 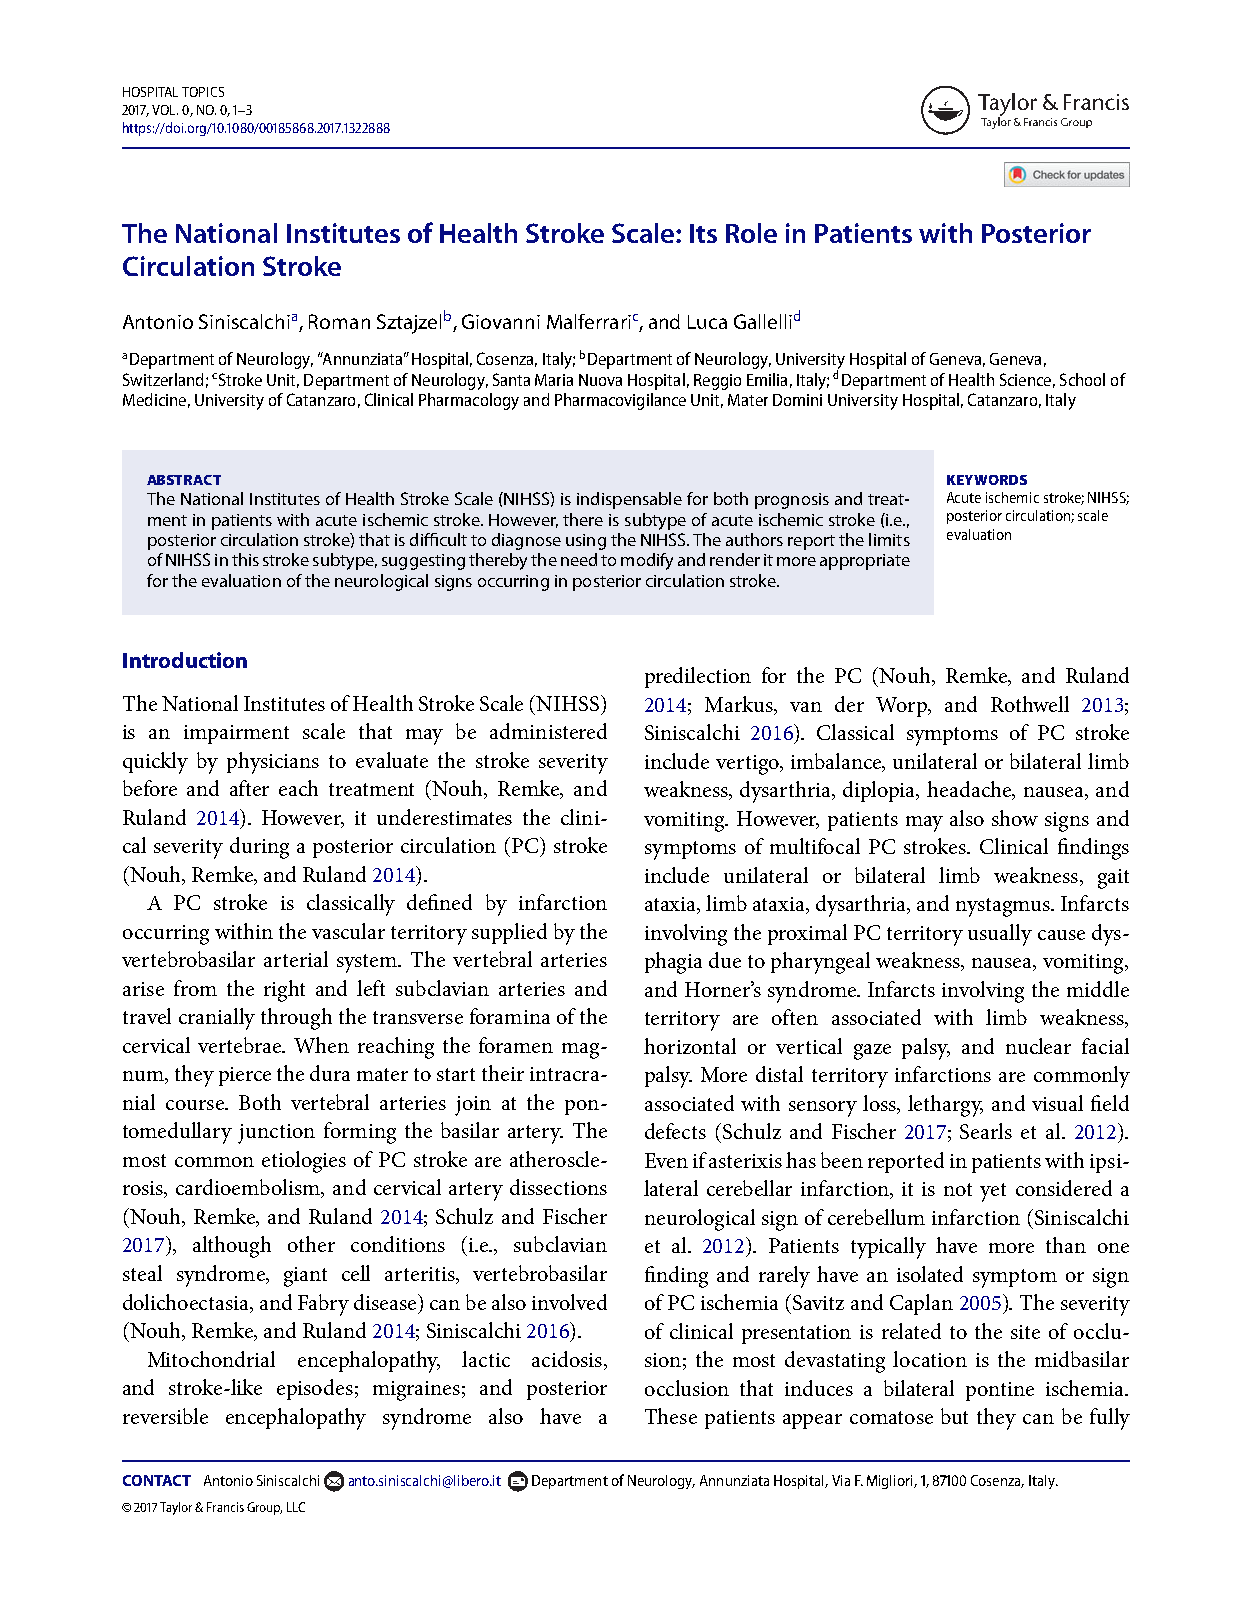 I want to click on usually, so click(x=1000, y=935).
